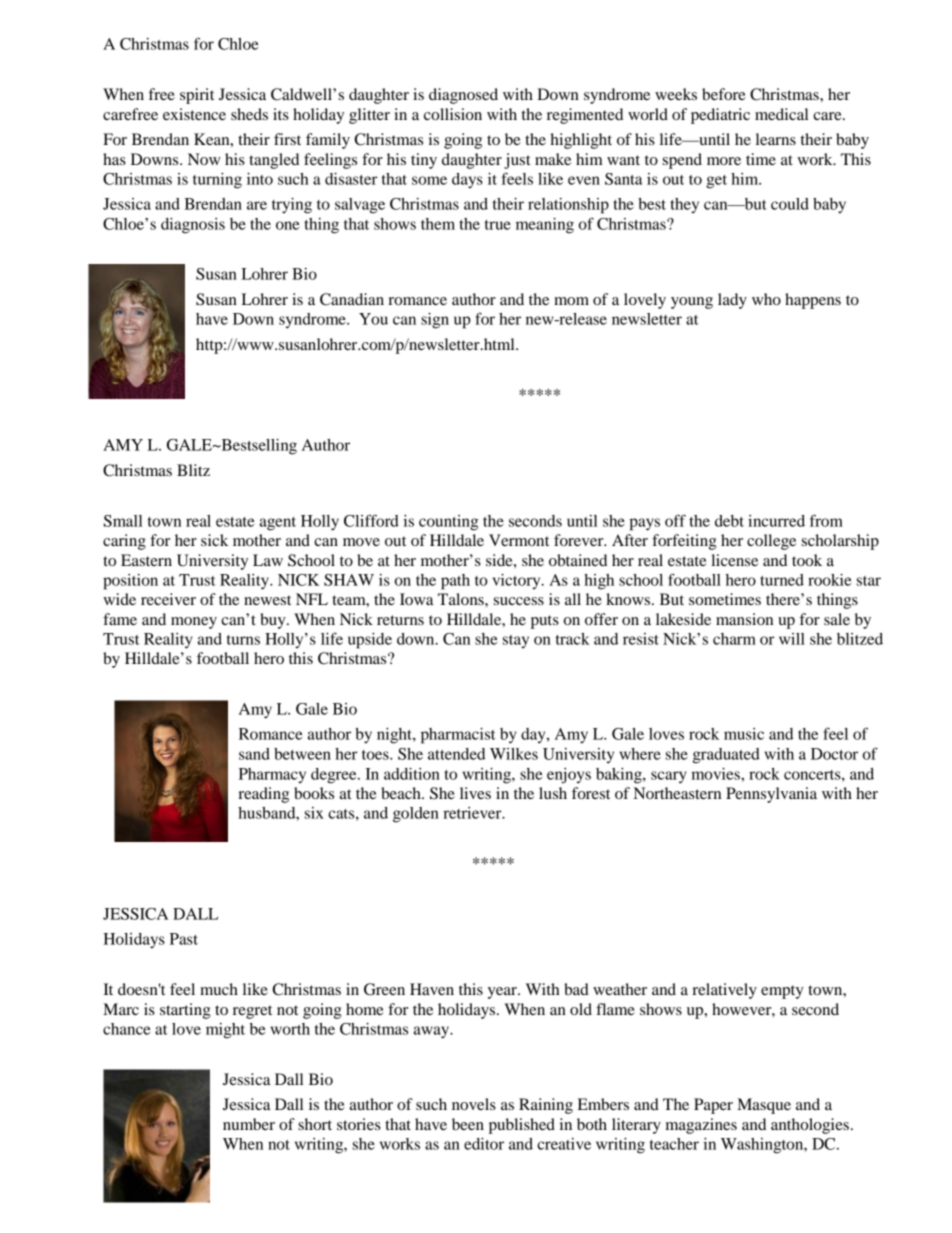 This image has width=952, height=1233. Describe the element at coordinates (263, 795) in the image. I see `reading` at that location.
